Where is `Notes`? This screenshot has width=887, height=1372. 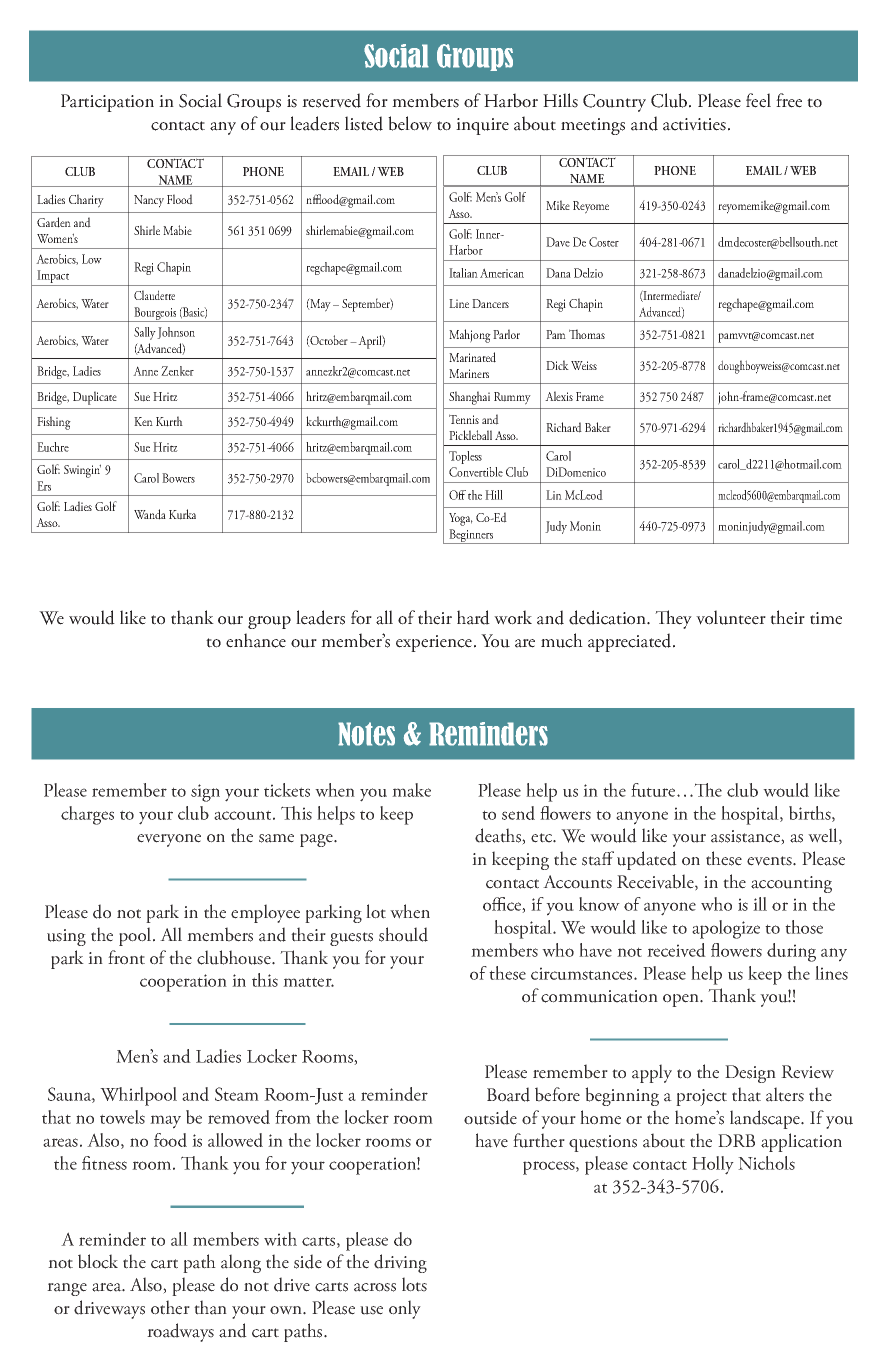 Notes is located at coordinates (366, 734).
